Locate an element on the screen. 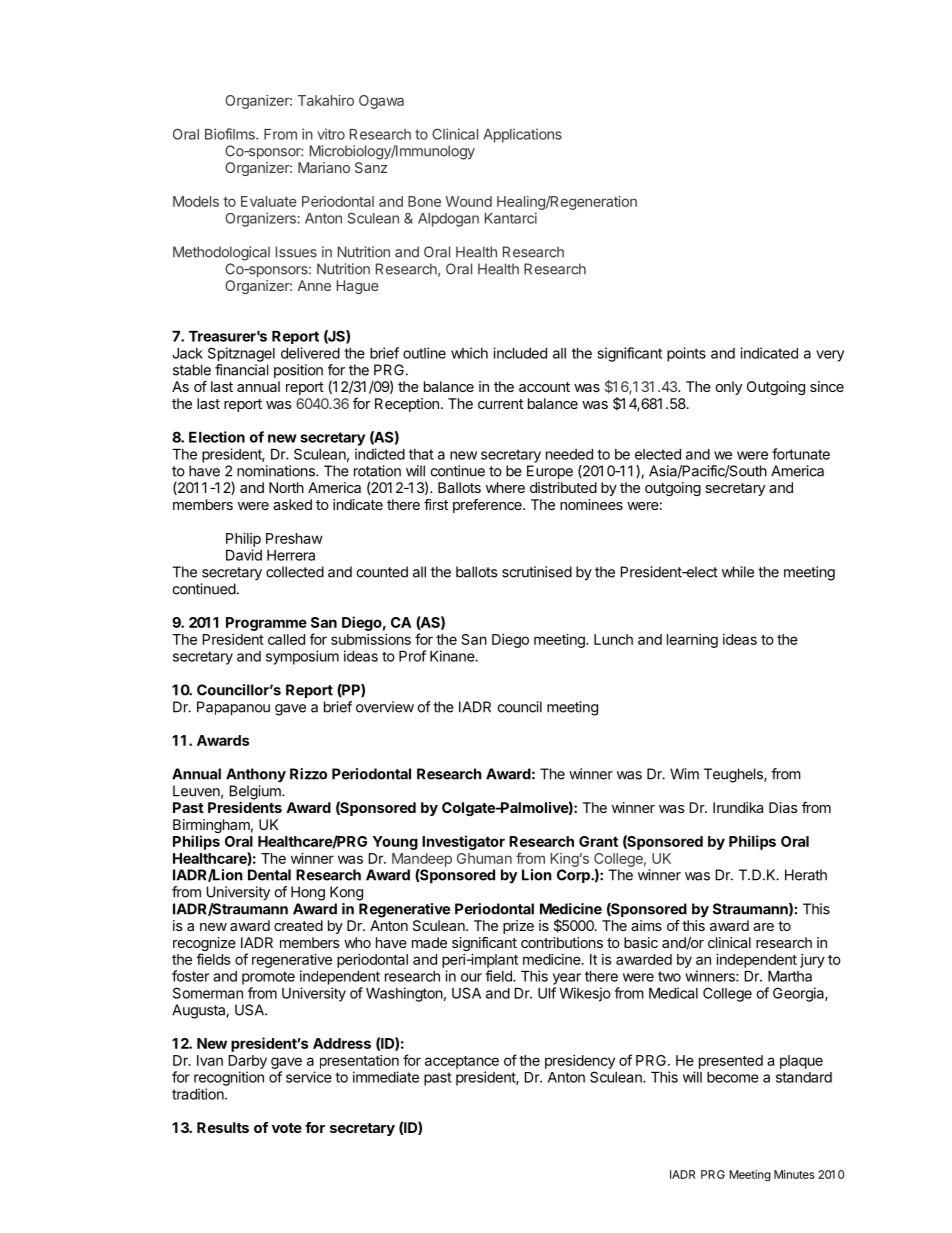 This screenshot has height=1233, width=952. vote is located at coordinates (287, 1128).
